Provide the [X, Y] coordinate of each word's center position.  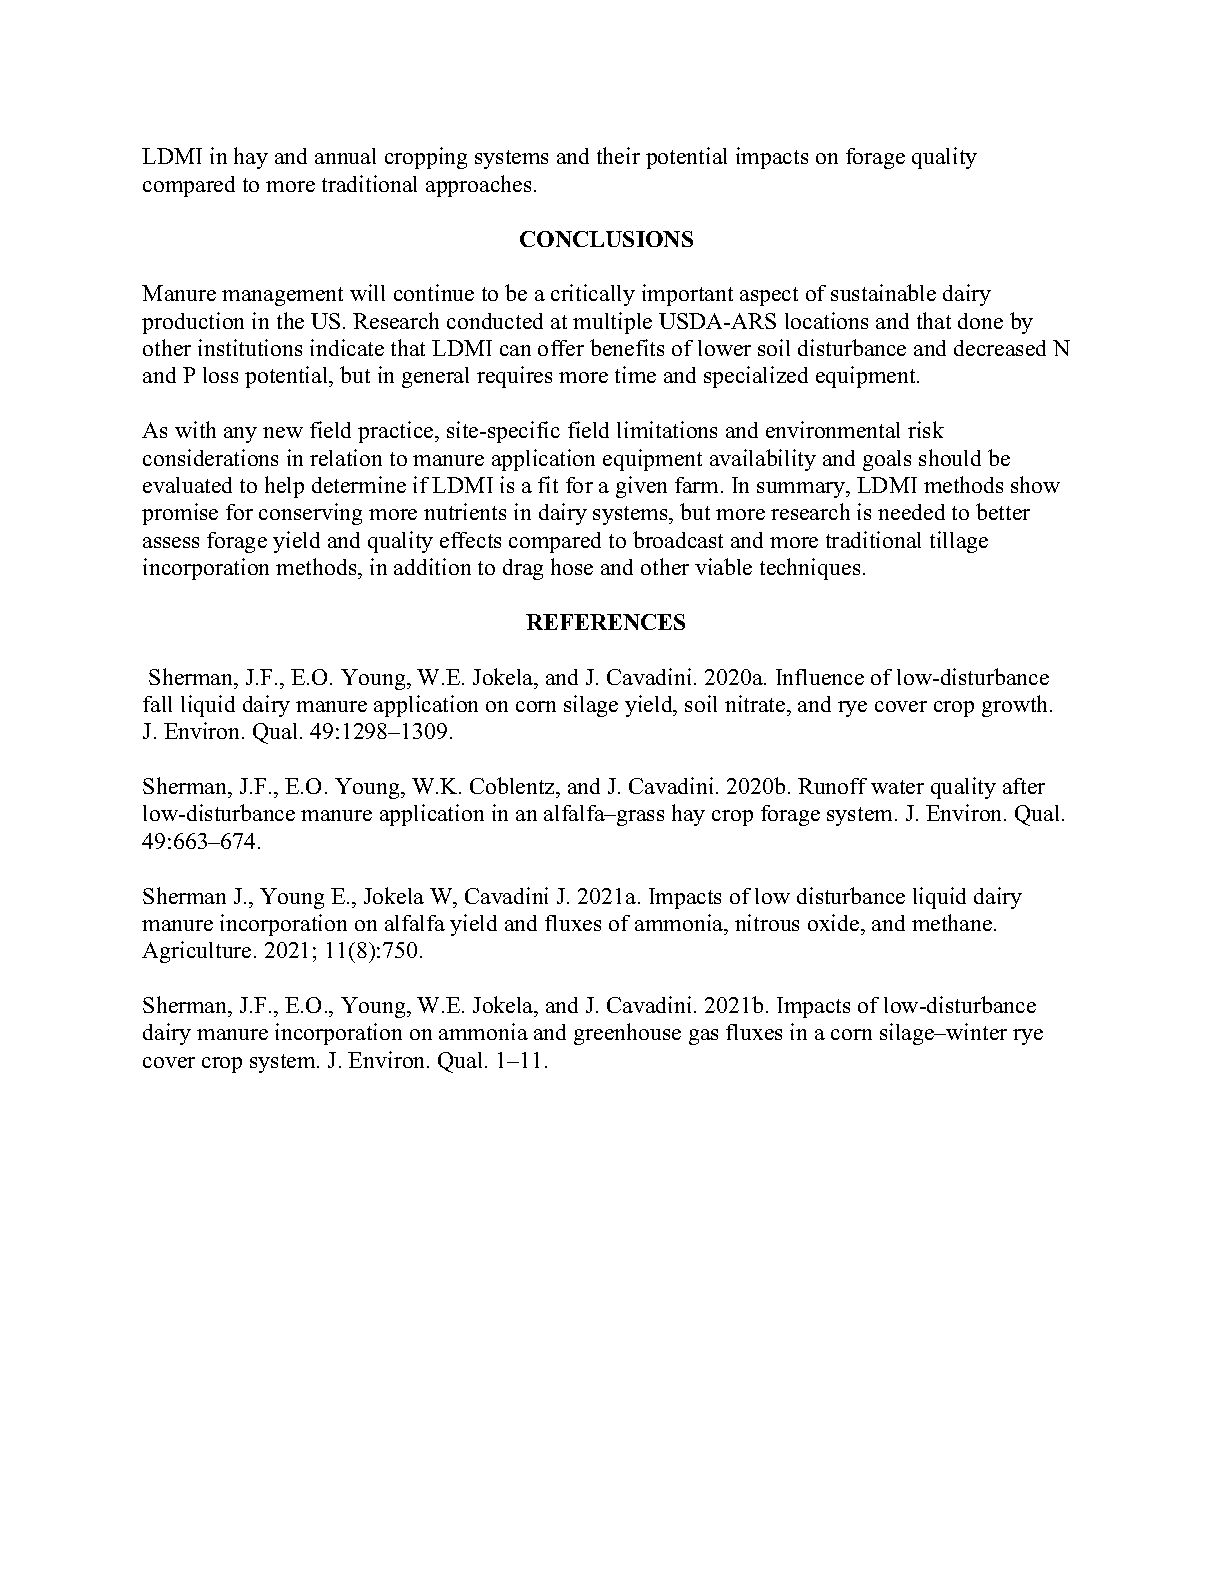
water [897, 787]
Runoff [832, 786]
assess [171, 542]
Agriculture [196, 952]
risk [926, 429]
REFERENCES [605, 622]
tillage [959, 542]
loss [220, 375]
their [618, 155]
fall [157, 704]
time [635, 374]
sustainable [883, 292]
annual [345, 156]
